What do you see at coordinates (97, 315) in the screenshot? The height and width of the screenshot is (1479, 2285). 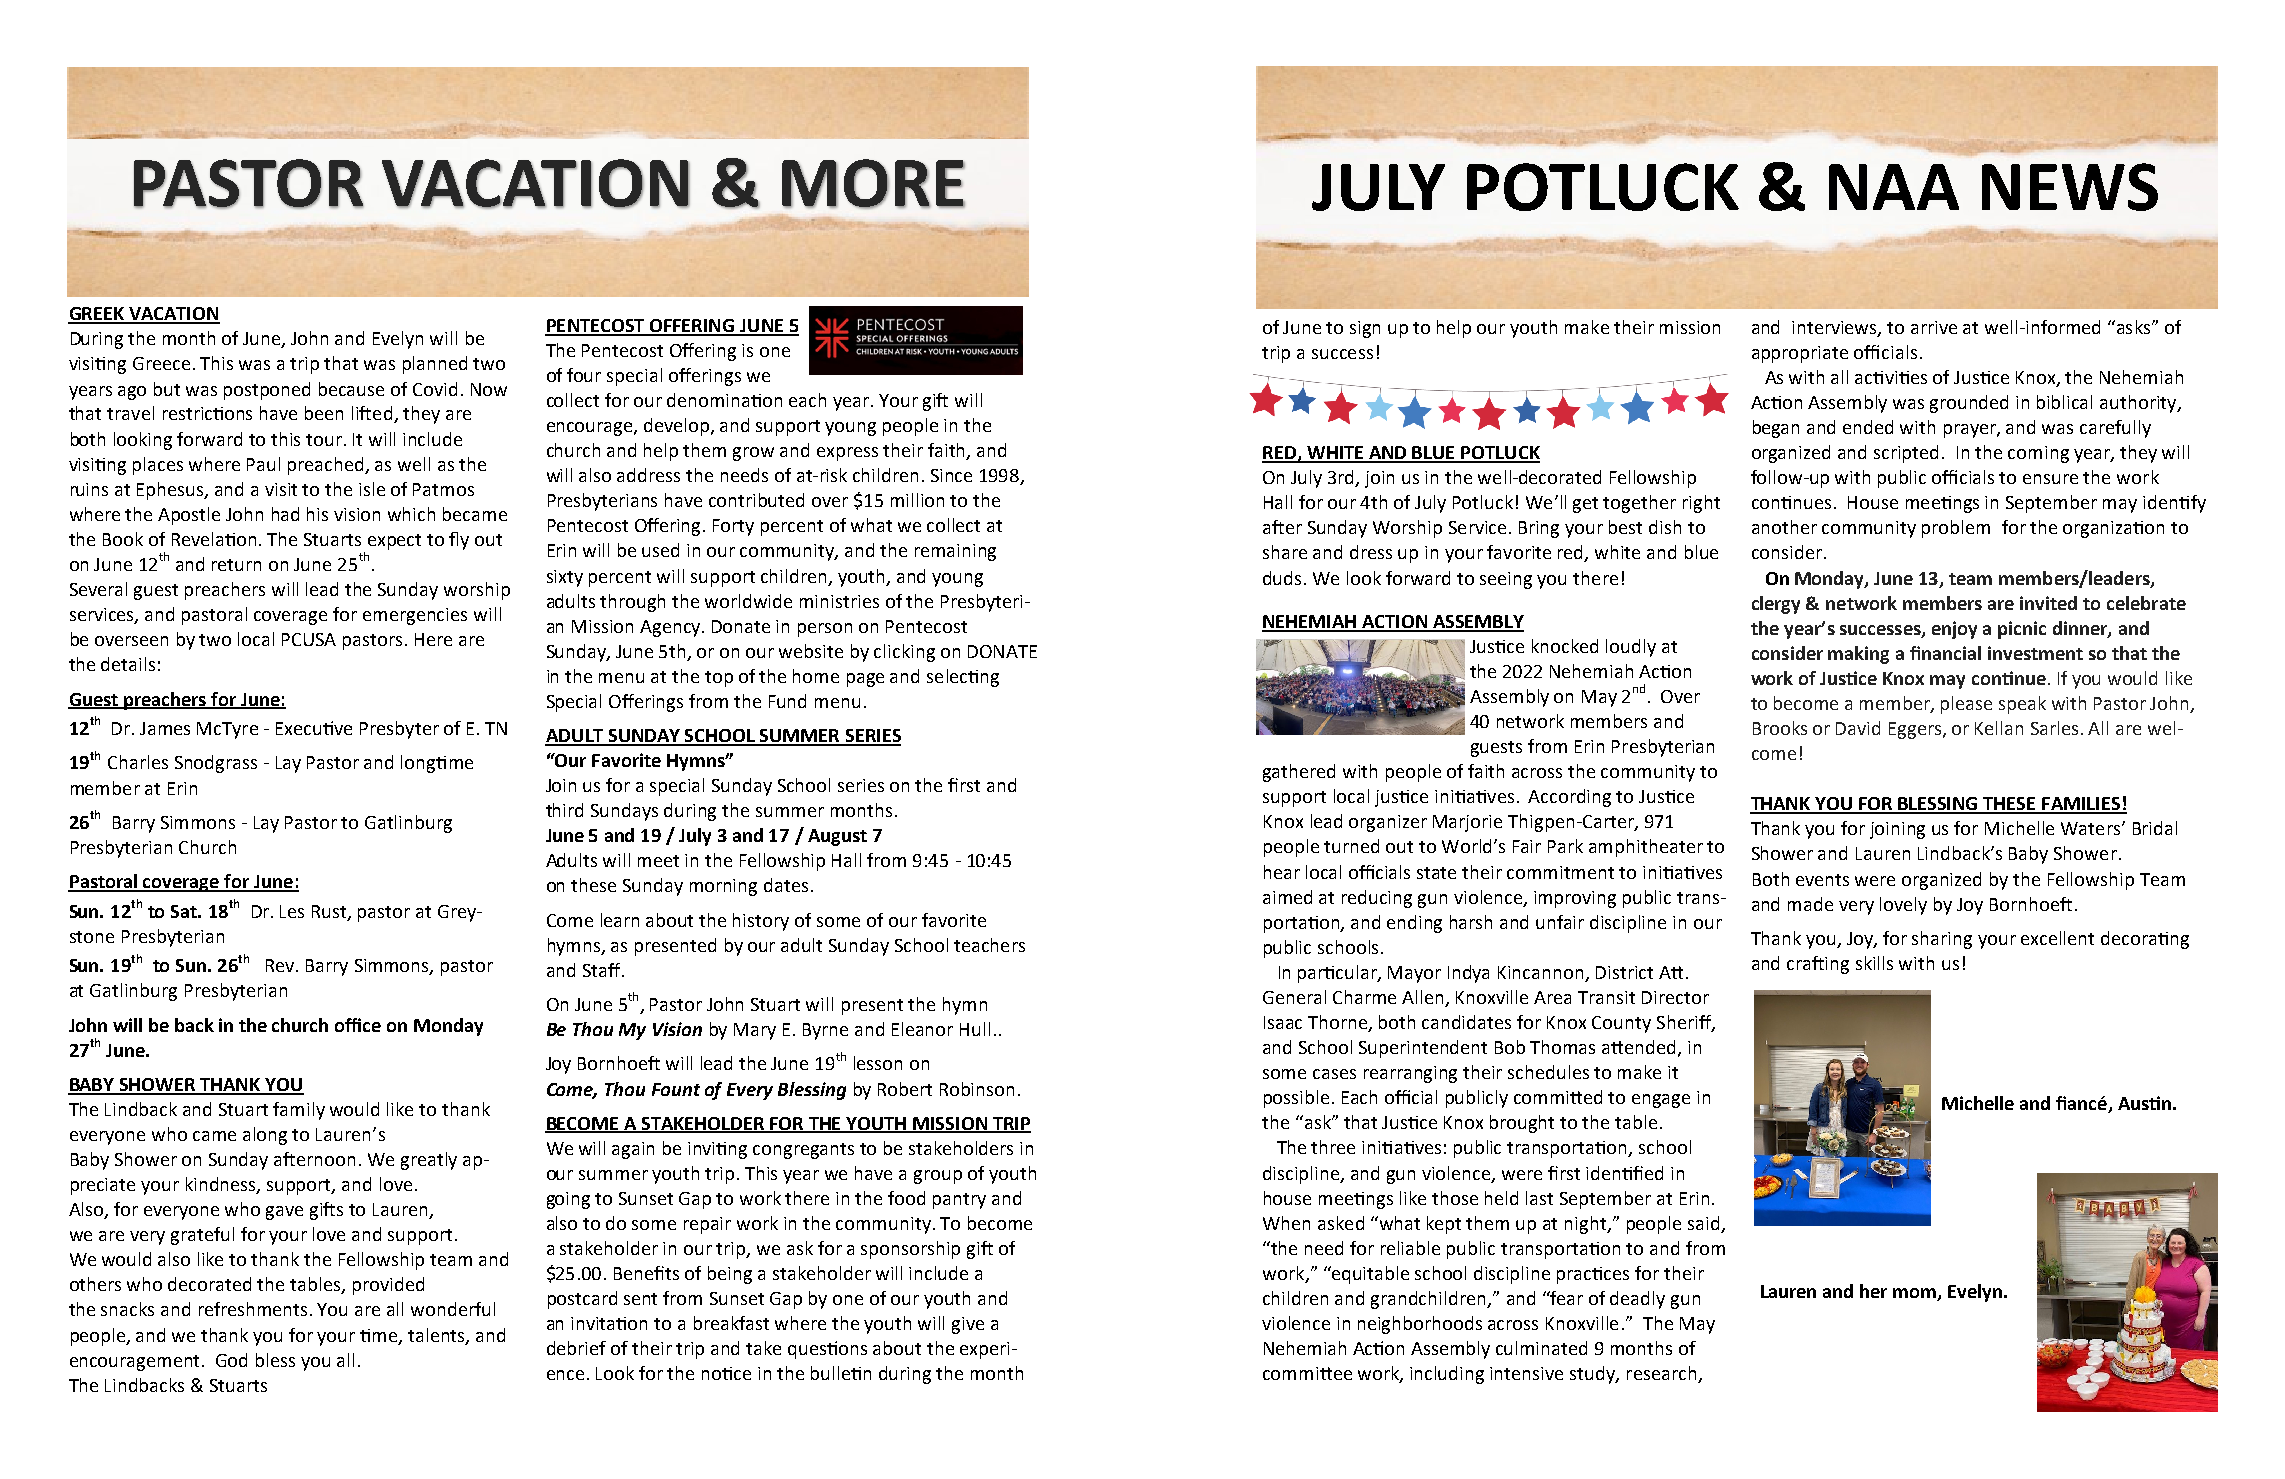 I see `GREEK` at bounding box center [97, 315].
